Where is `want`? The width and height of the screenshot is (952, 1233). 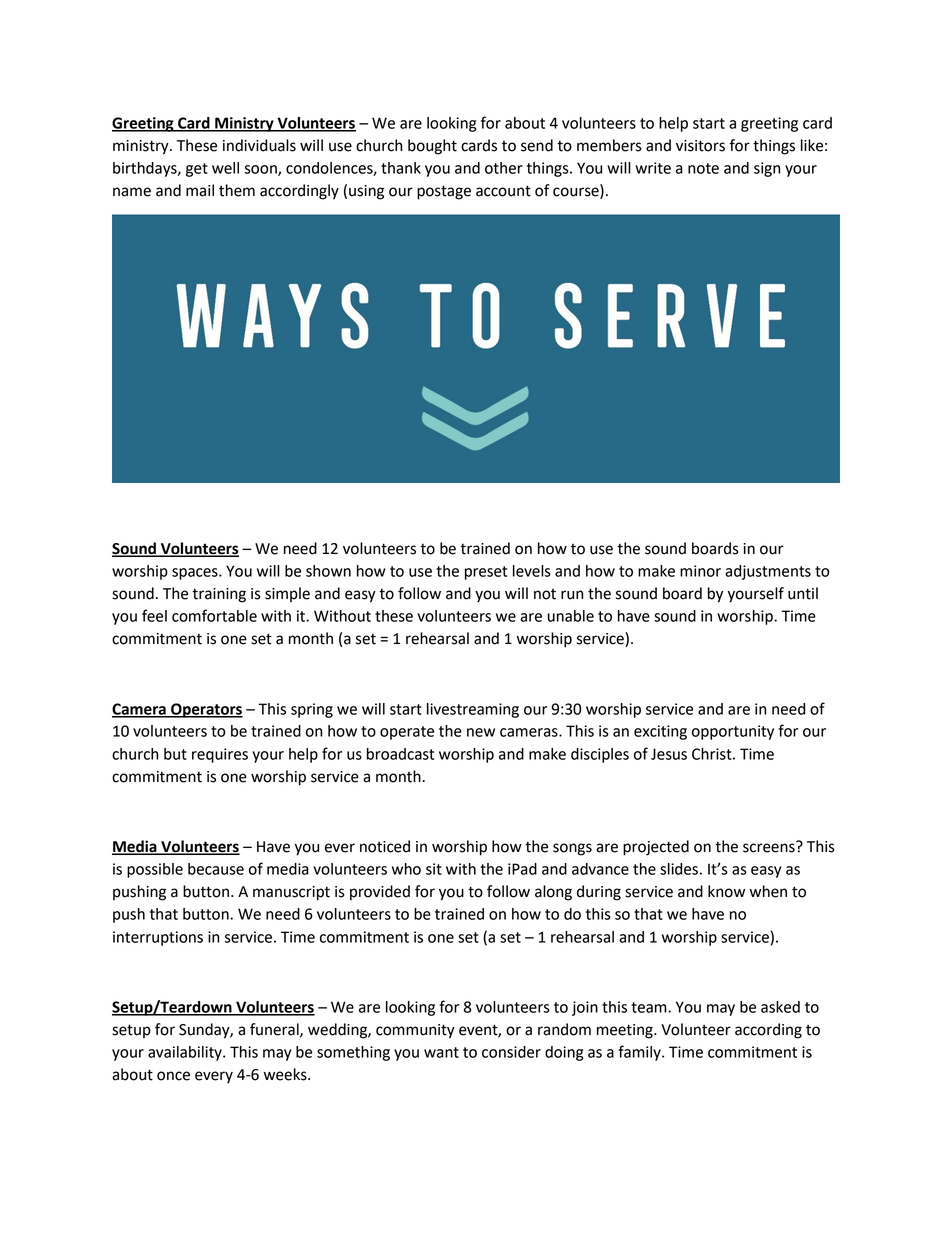 want is located at coordinates (441, 1052).
